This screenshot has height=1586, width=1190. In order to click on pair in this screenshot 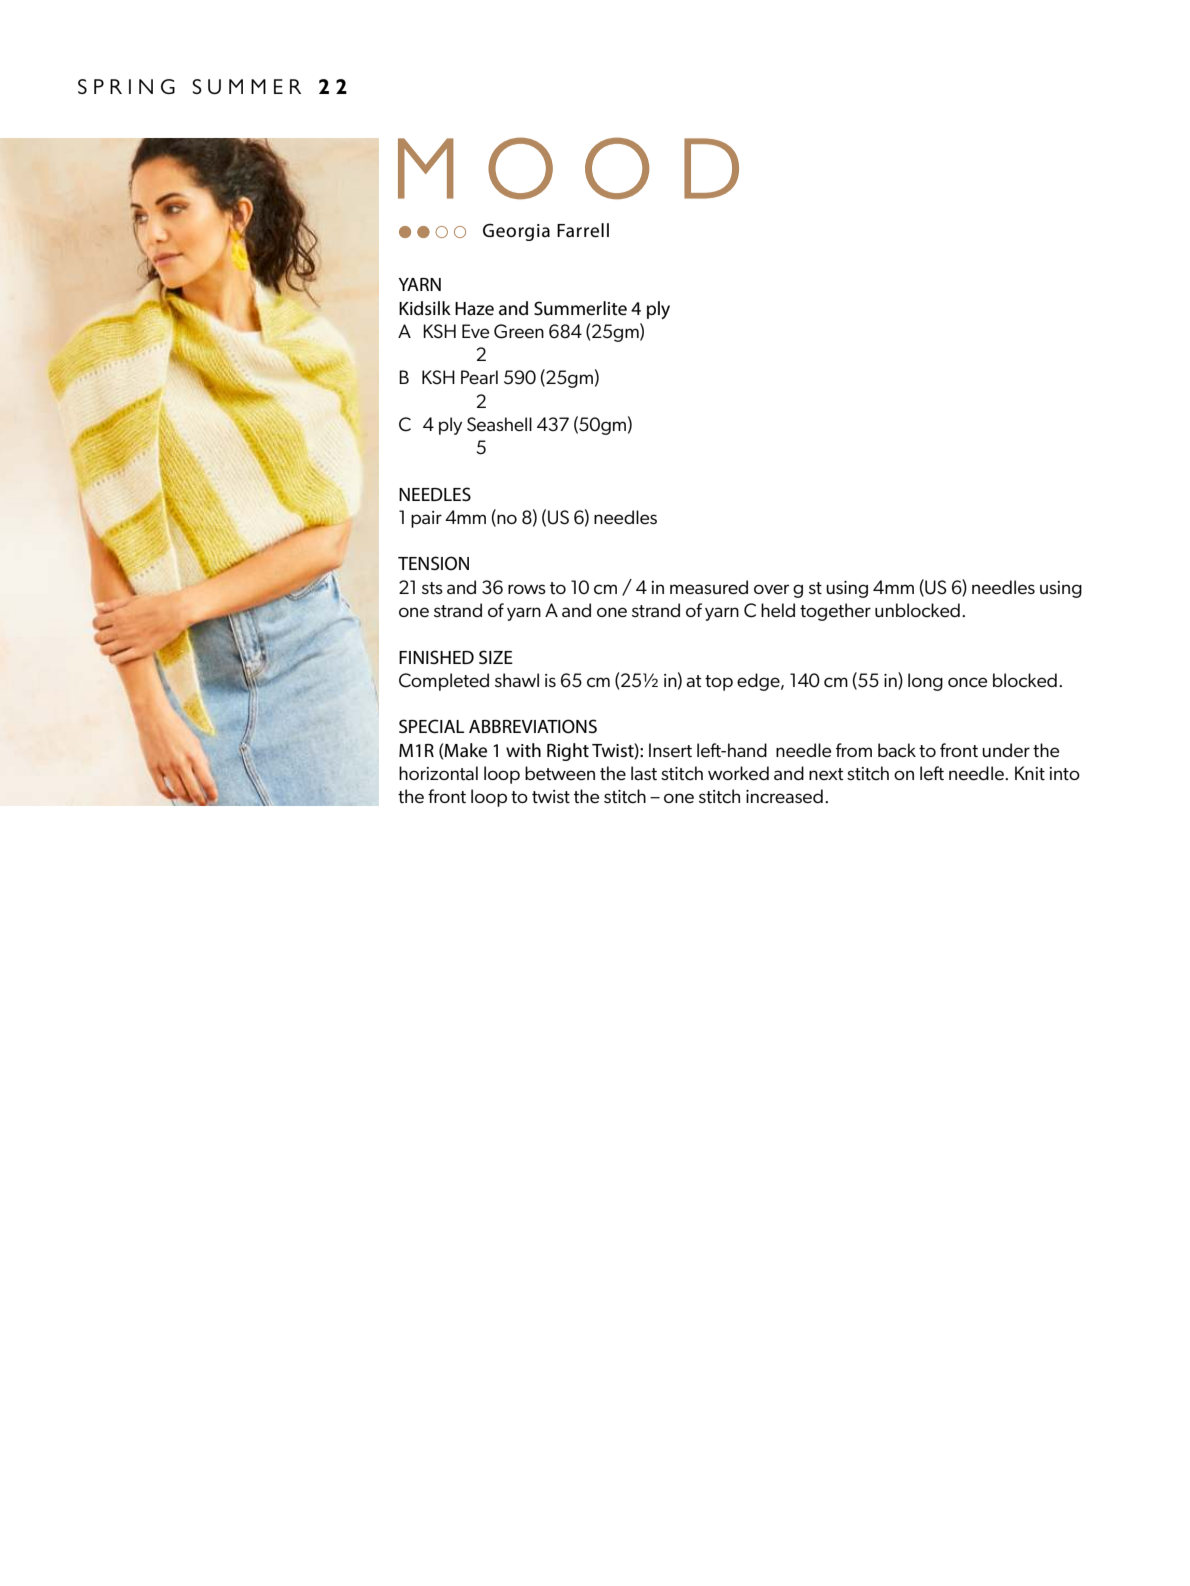, I will do `click(426, 519)`.
